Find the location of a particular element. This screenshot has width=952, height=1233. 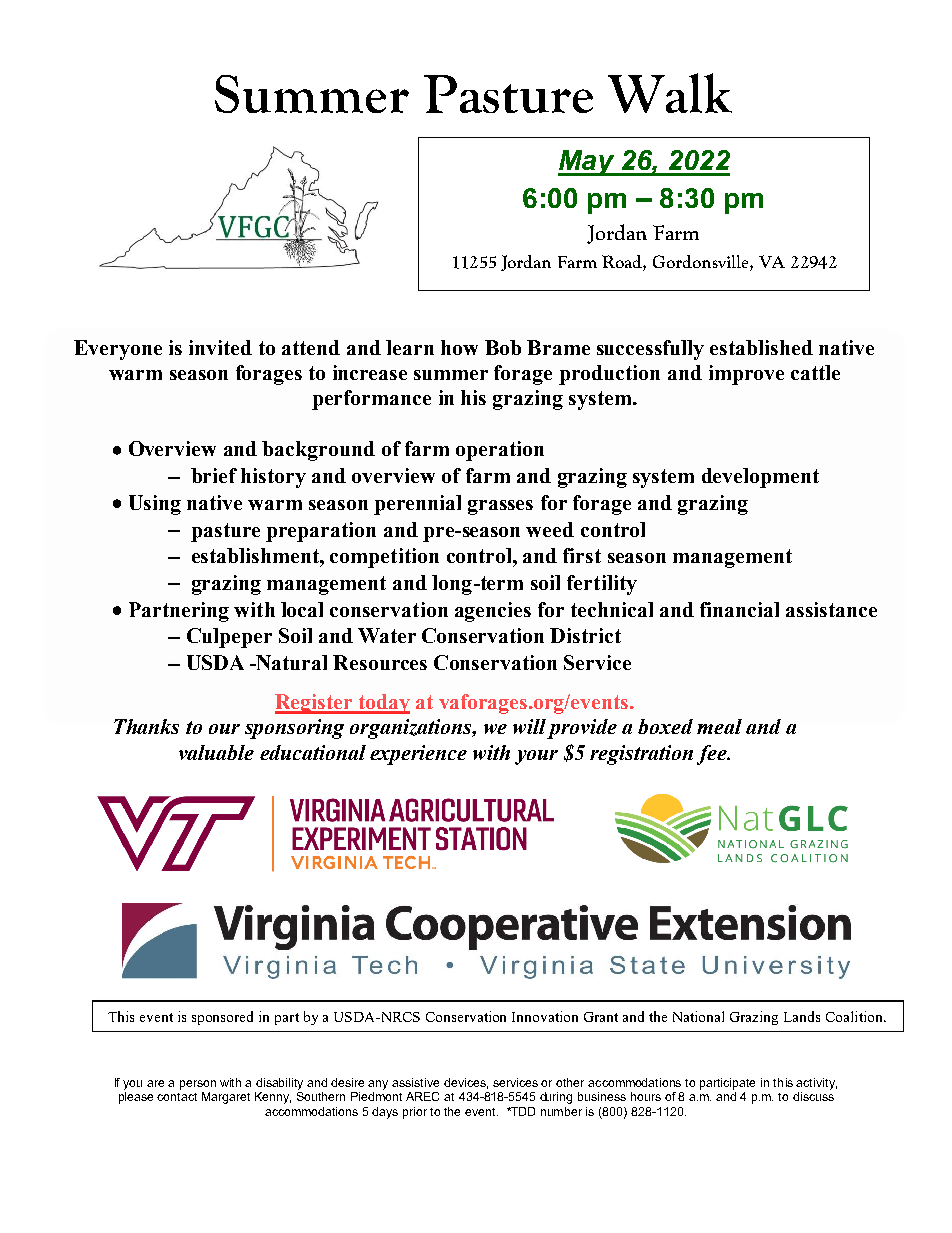

meal is located at coordinates (719, 726).
